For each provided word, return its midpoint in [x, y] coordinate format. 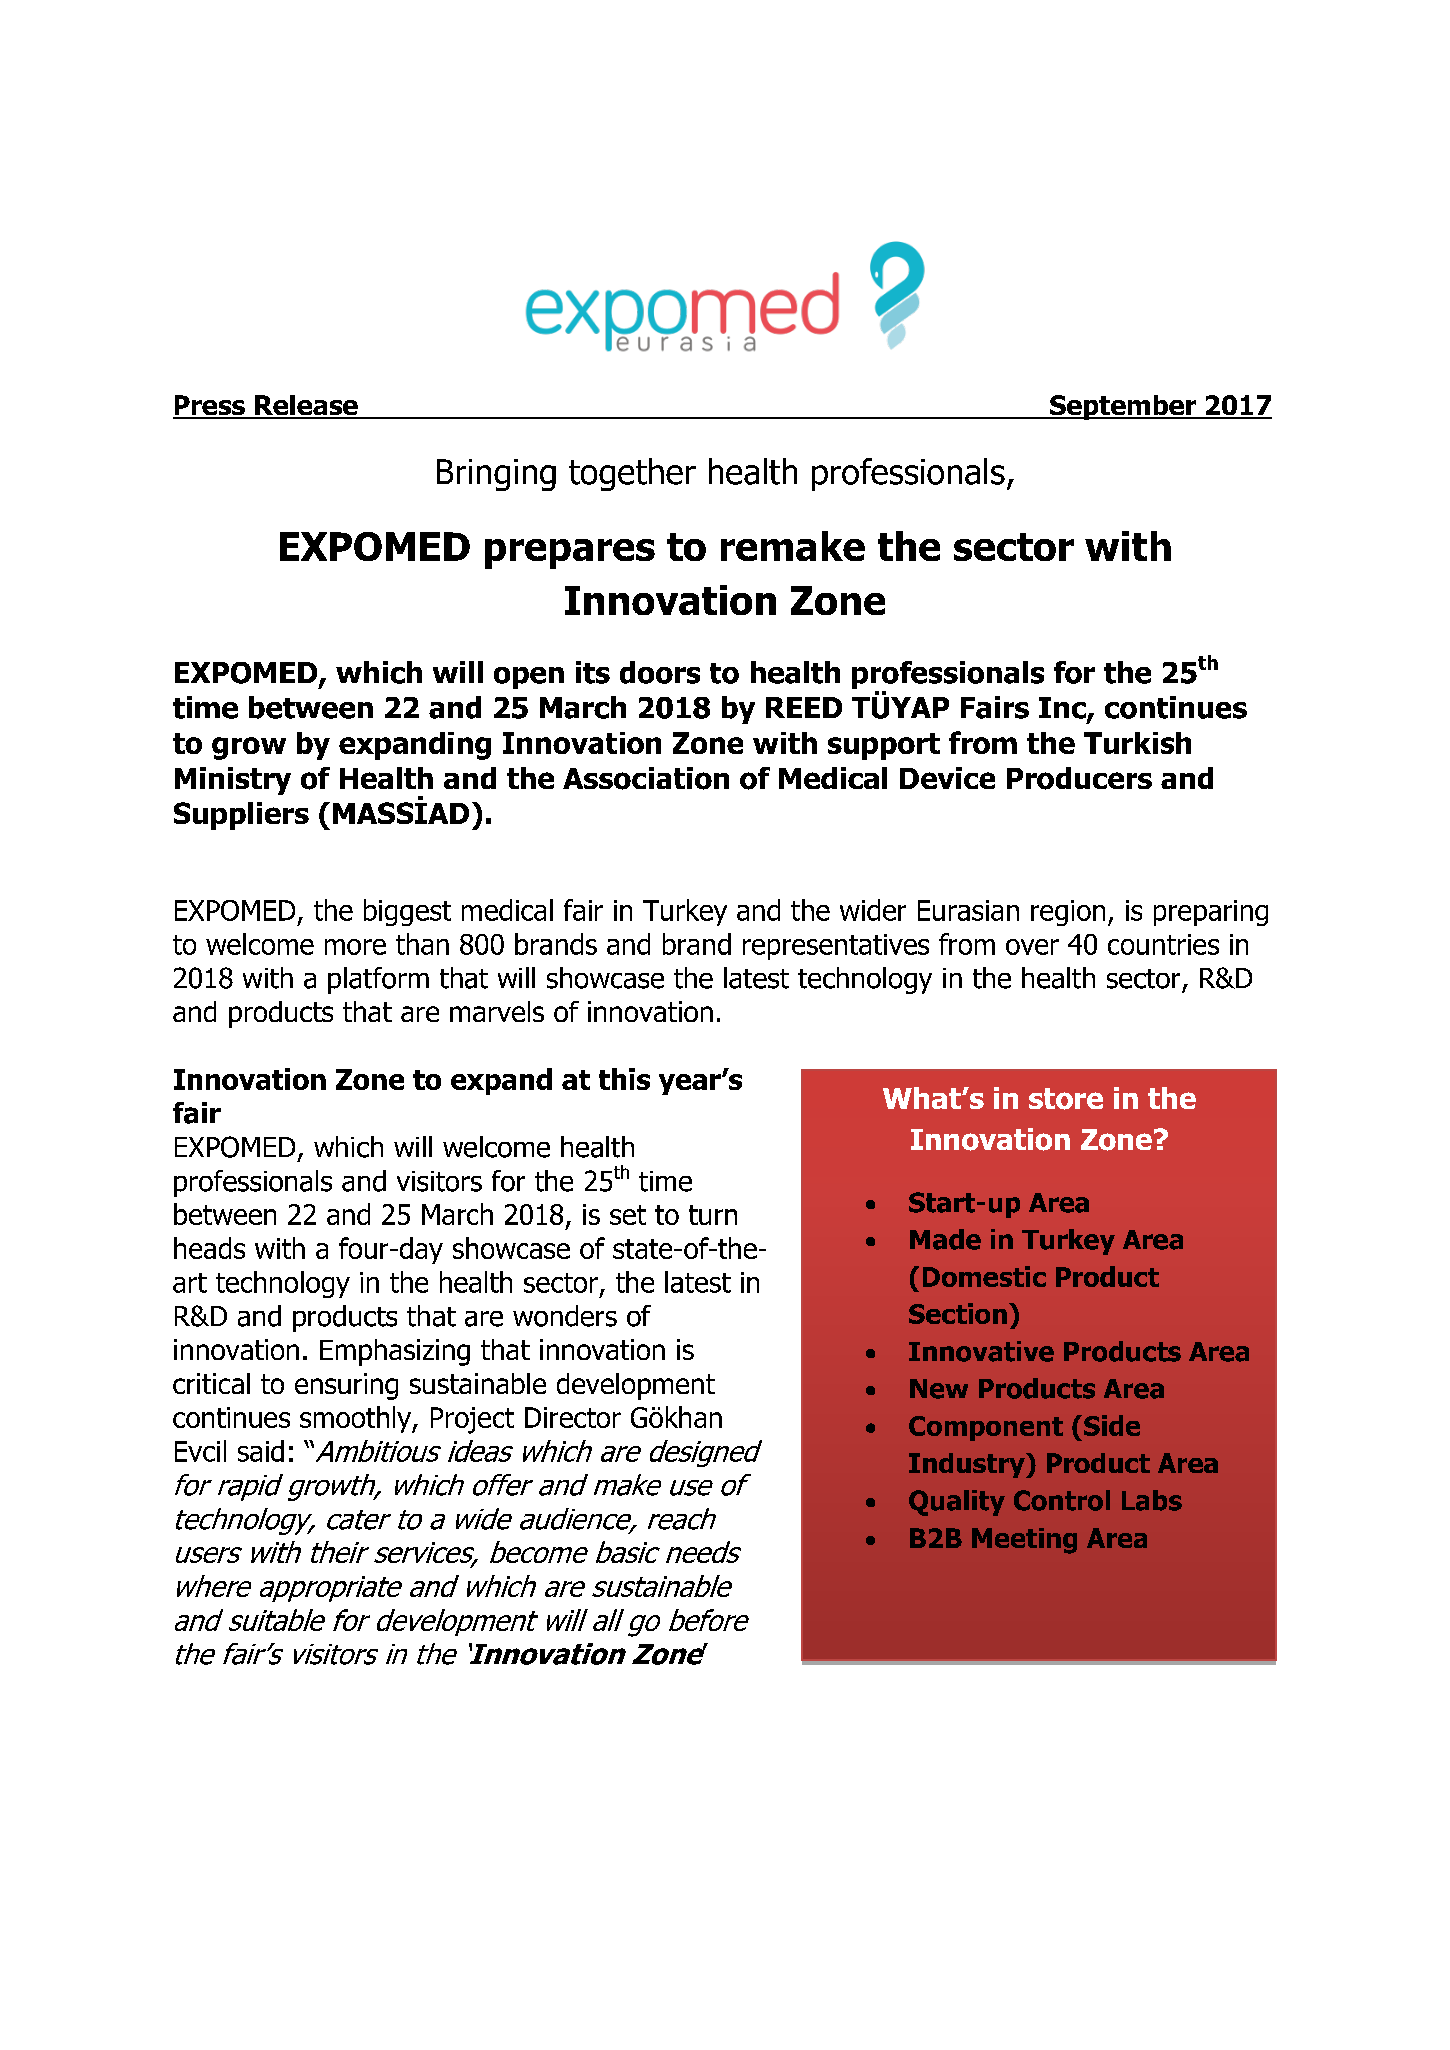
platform [378, 980]
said [261, 1451]
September [1123, 407]
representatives [836, 947]
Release [306, 406]
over [1032, 947]
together [632, 474]
